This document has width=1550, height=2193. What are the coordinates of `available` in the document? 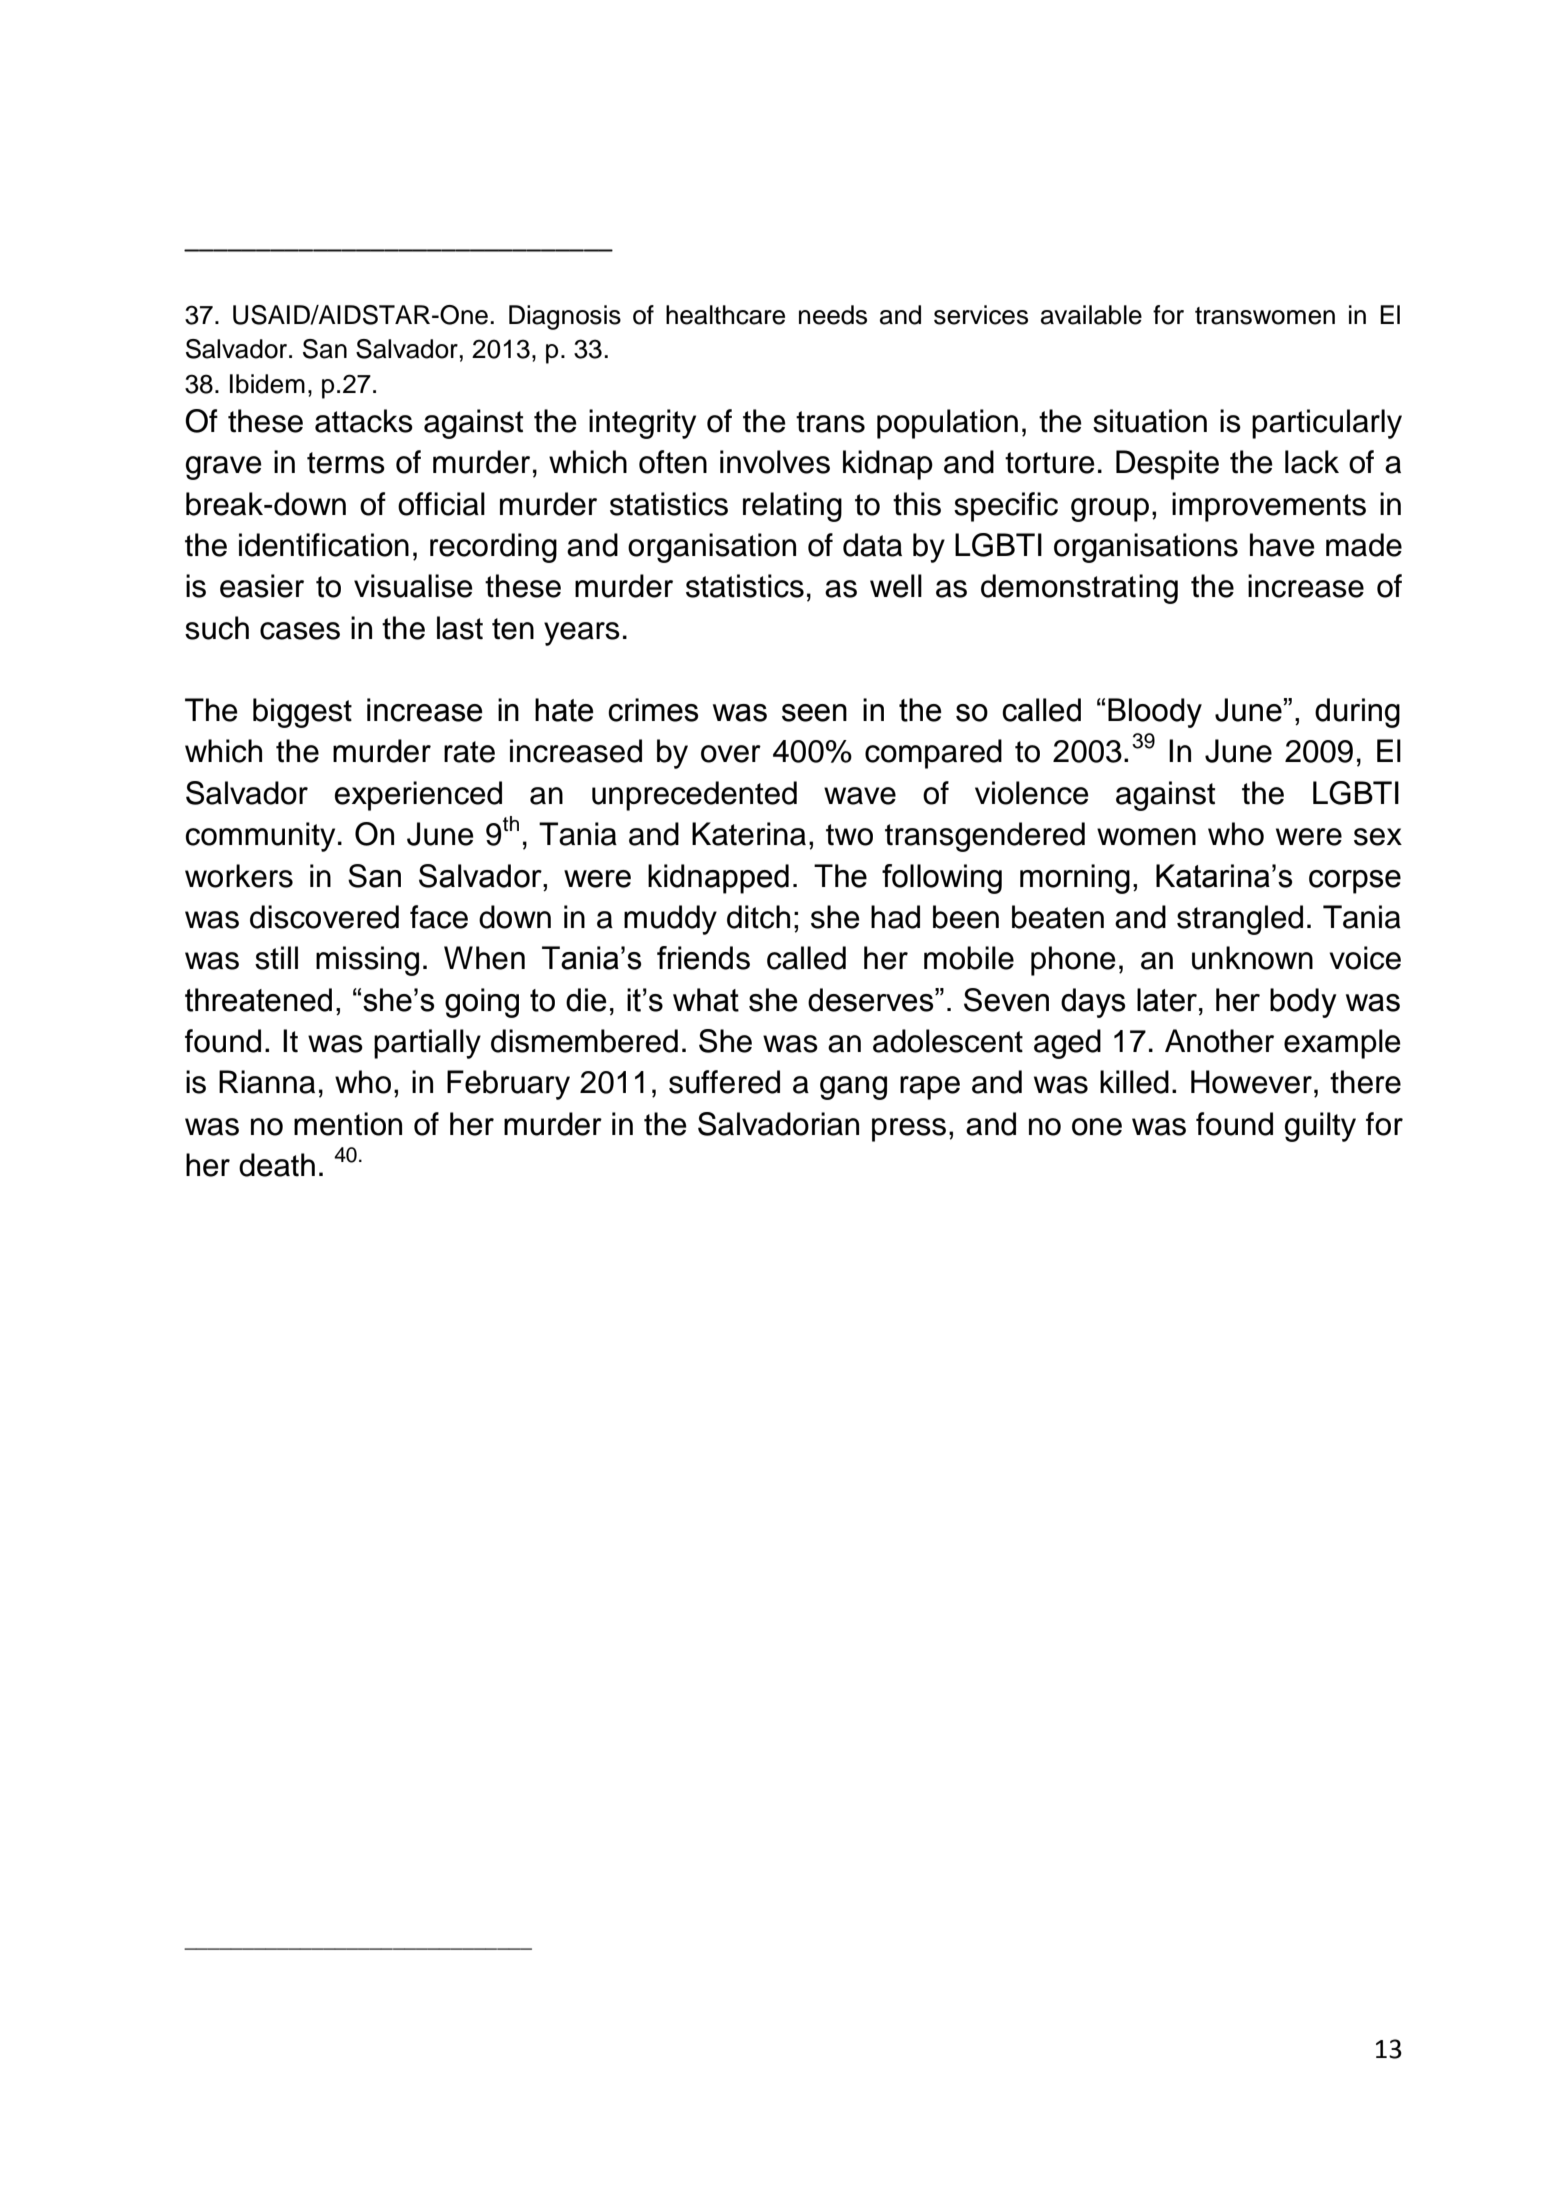 It's located at (1091, 315).
